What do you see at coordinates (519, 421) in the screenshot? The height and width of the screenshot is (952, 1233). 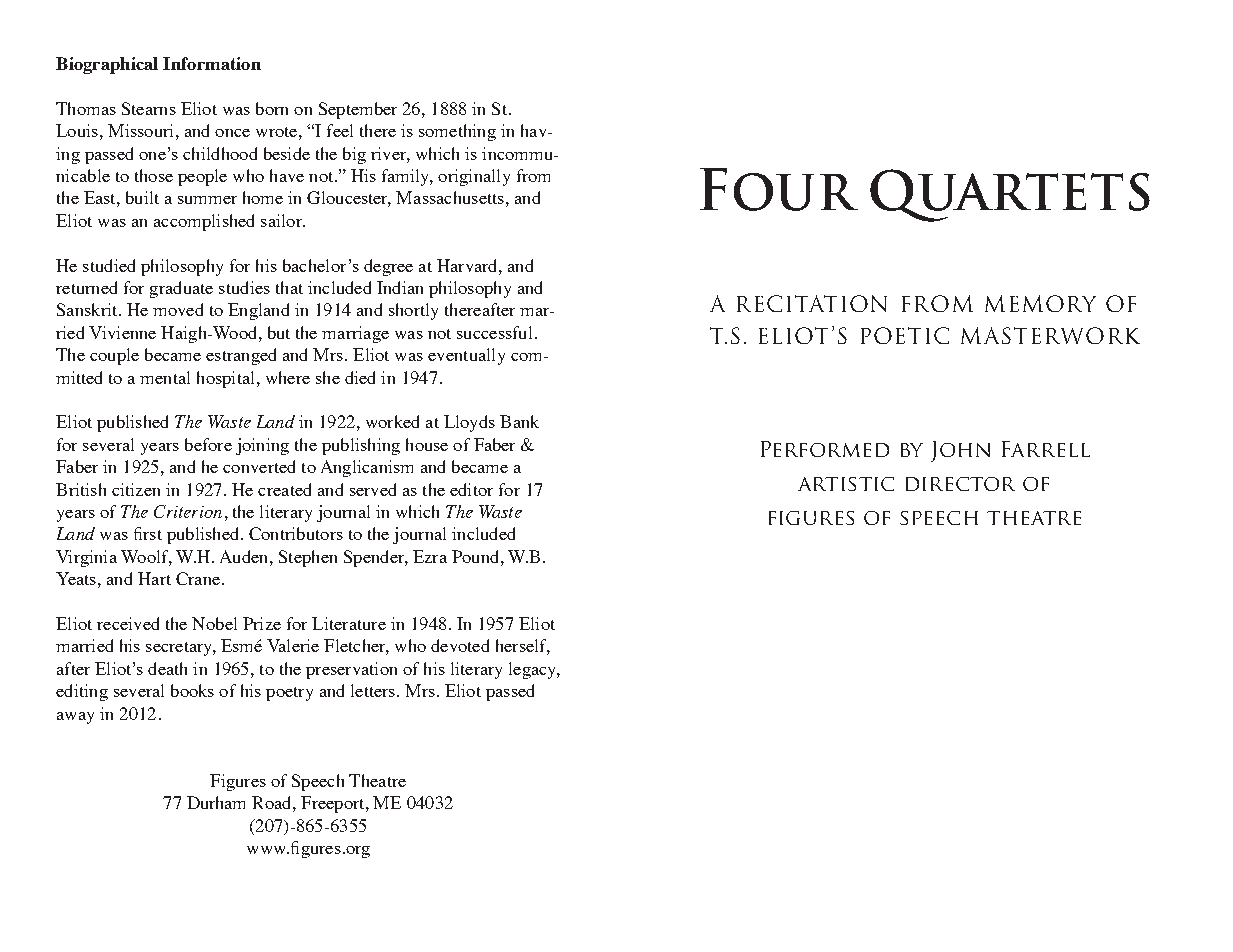 I see `Bank` at bounding box center [519, 421].
